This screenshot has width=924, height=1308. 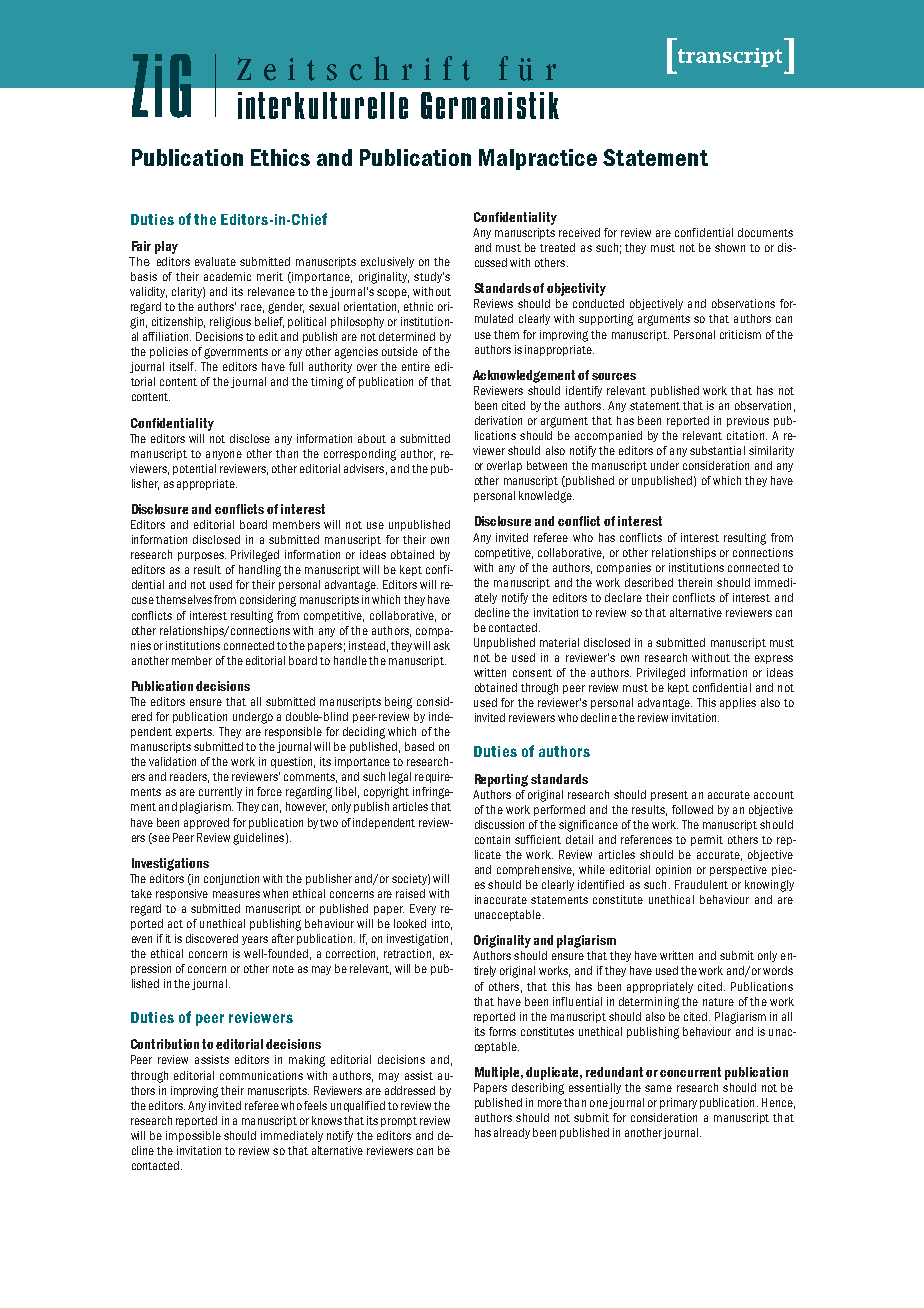 What do you see at coordinates (442, 645) in the screenshot?
I see `ask` at bounding box center [442, 645].
